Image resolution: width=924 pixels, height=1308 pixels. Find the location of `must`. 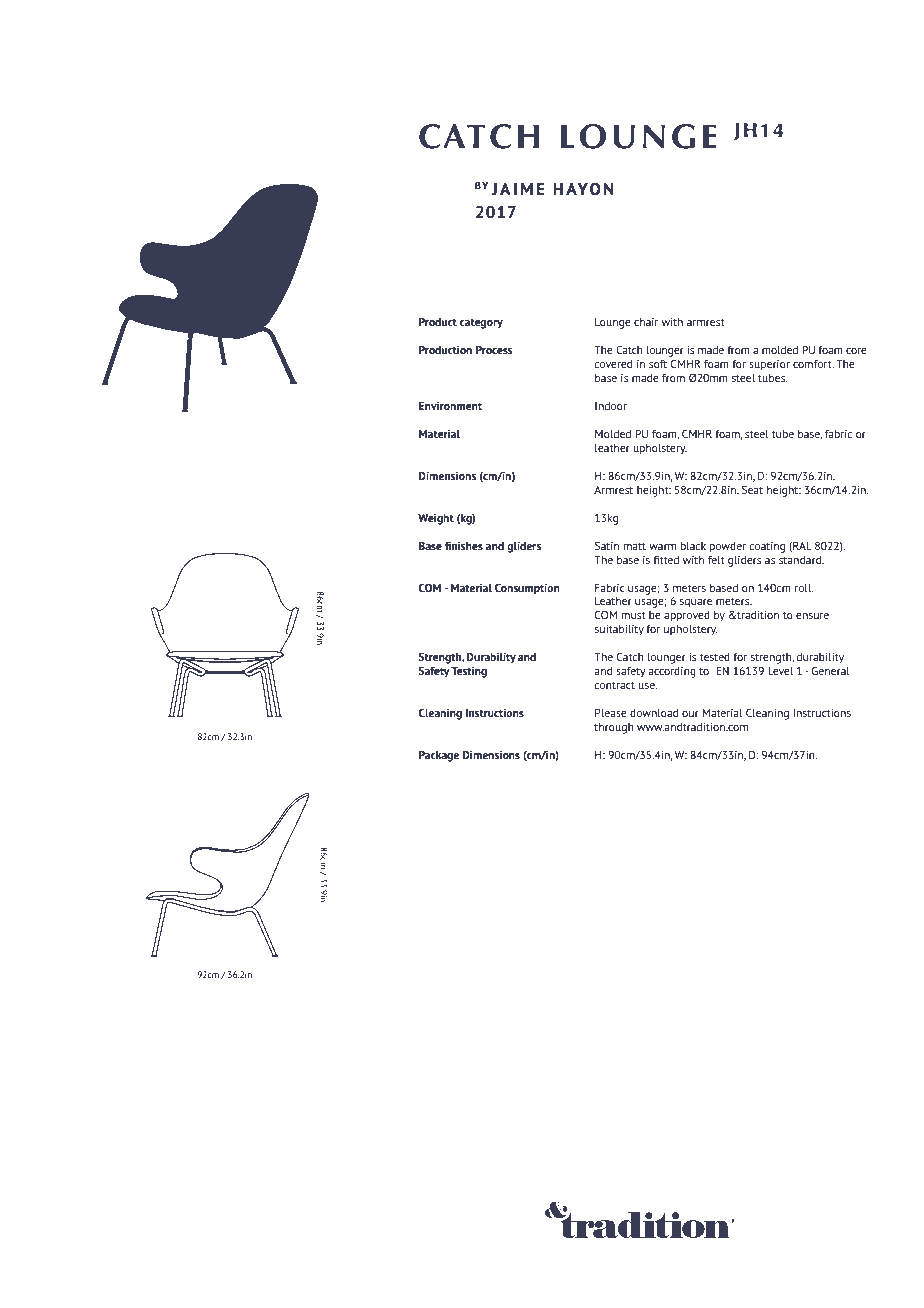

must is located at coordinates (633, 615).
